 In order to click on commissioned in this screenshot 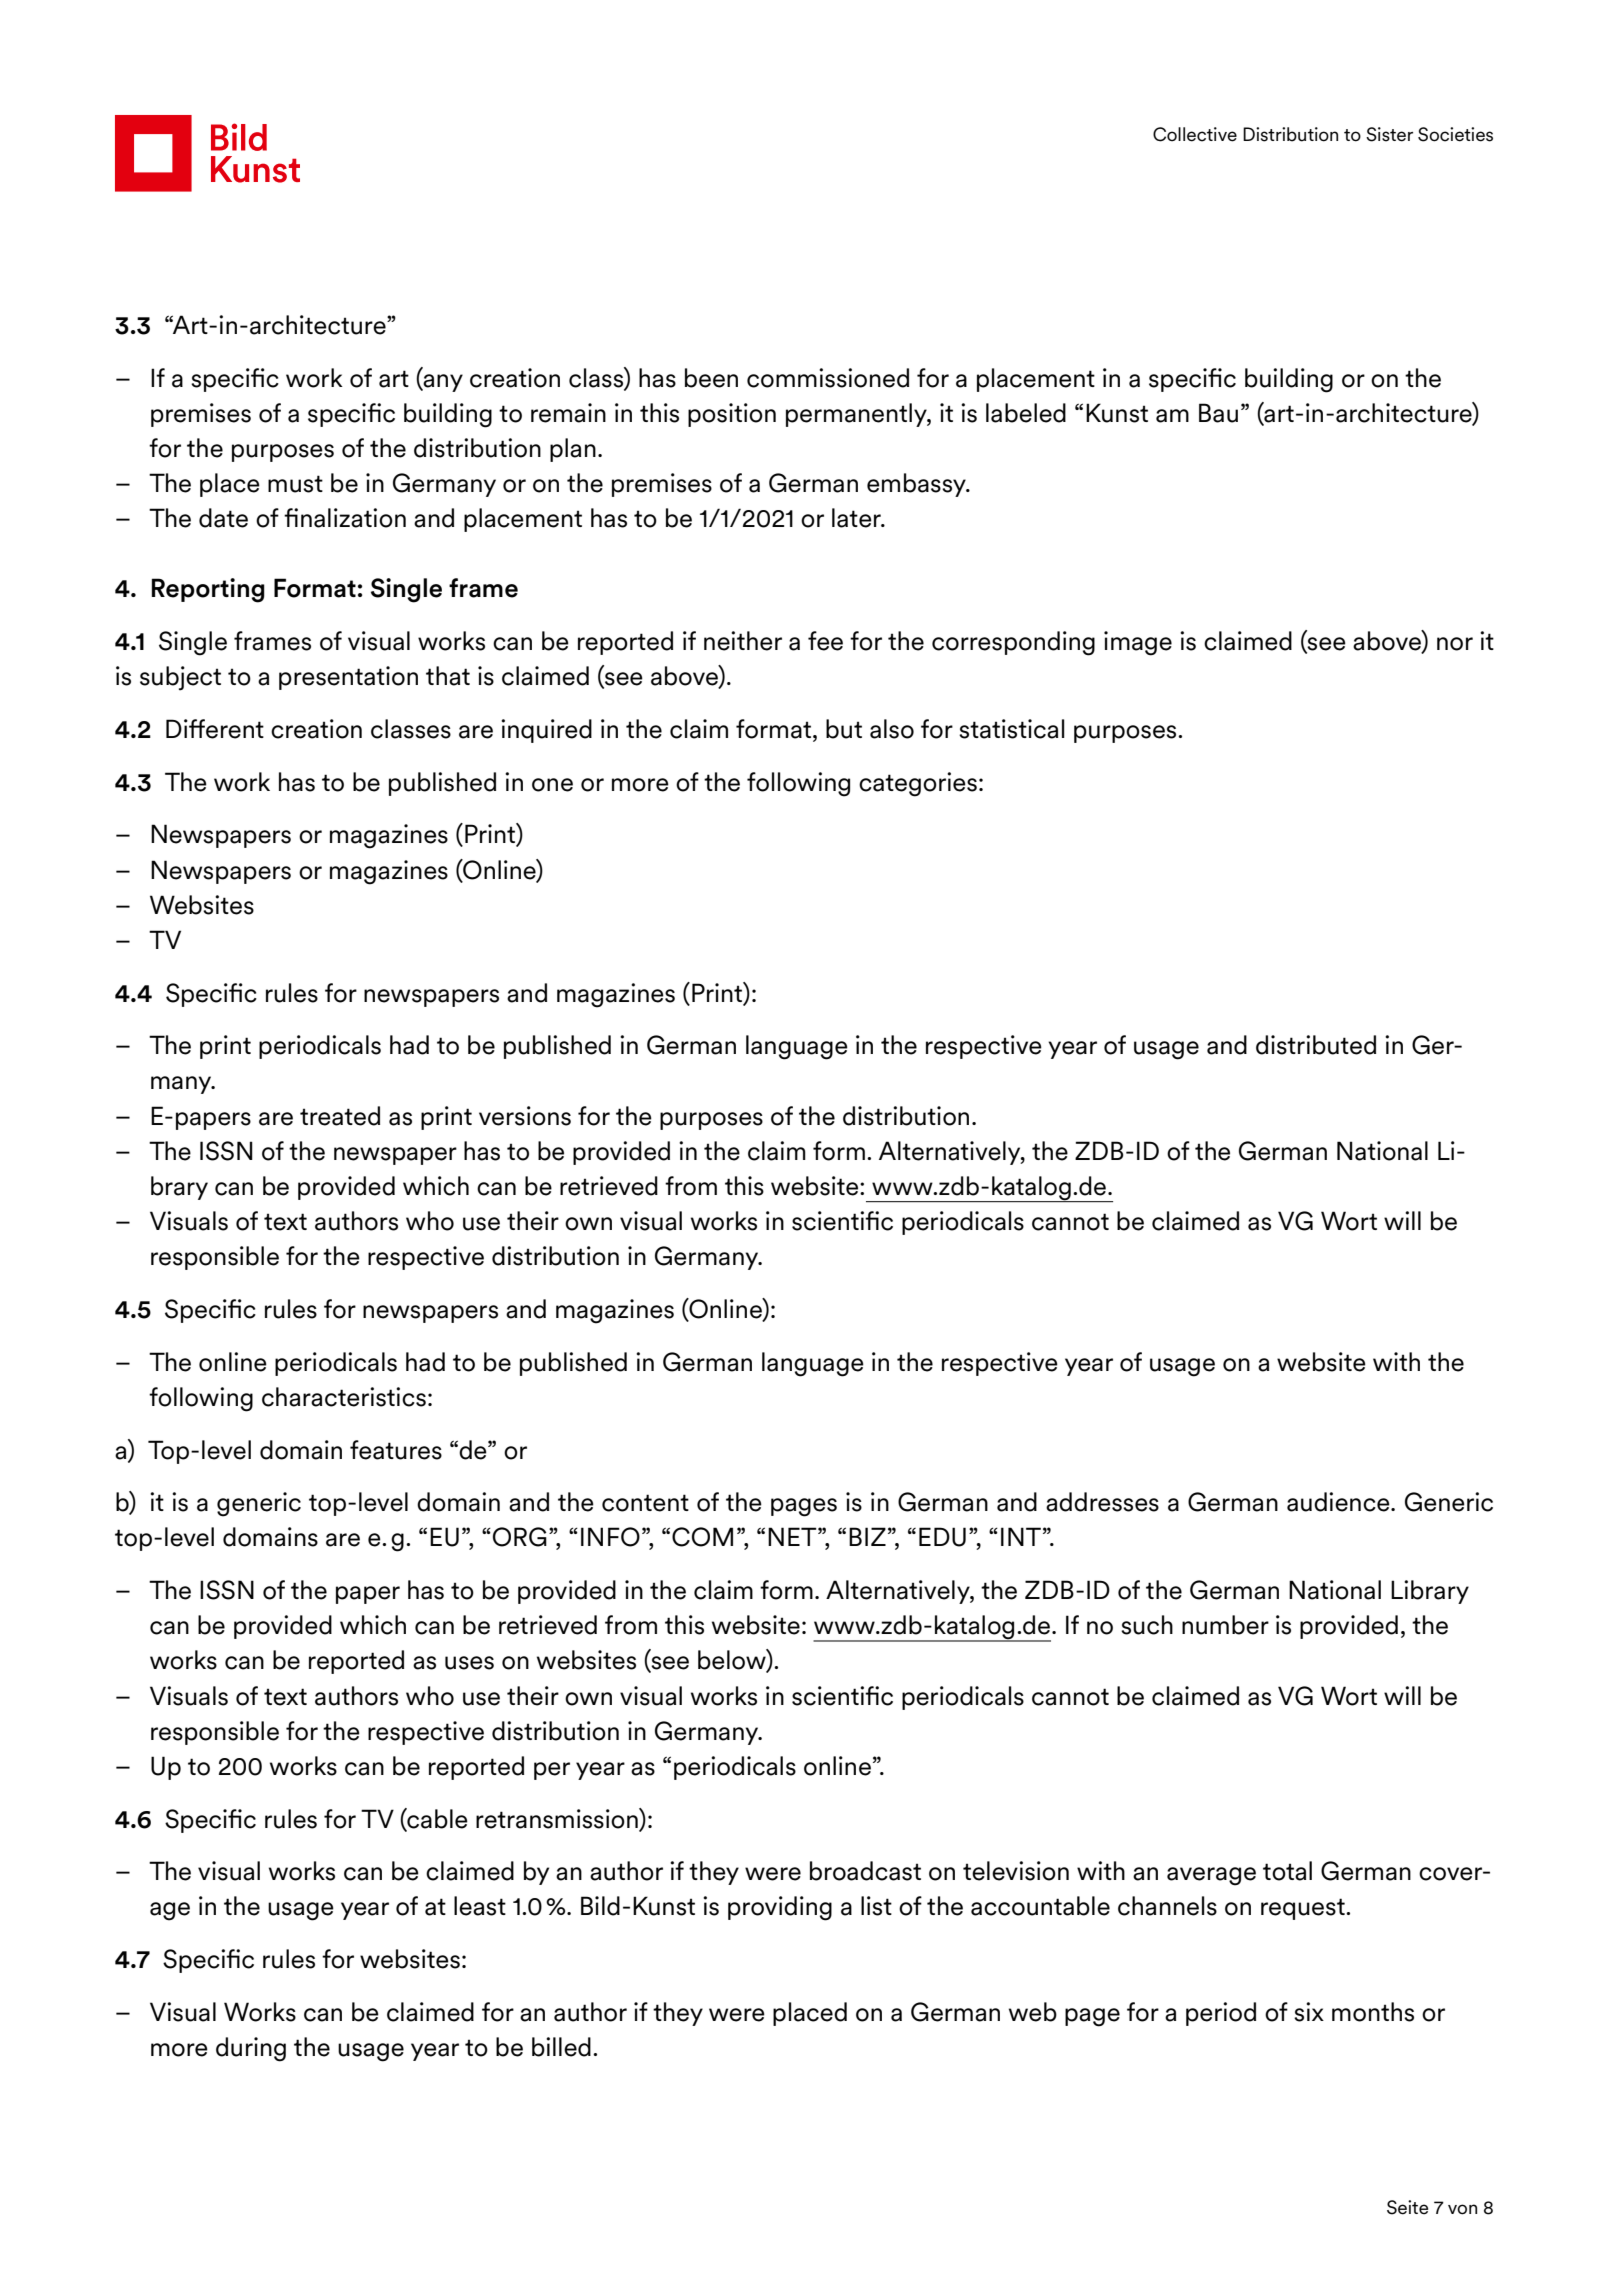, I will do `click(828, 378)`.
